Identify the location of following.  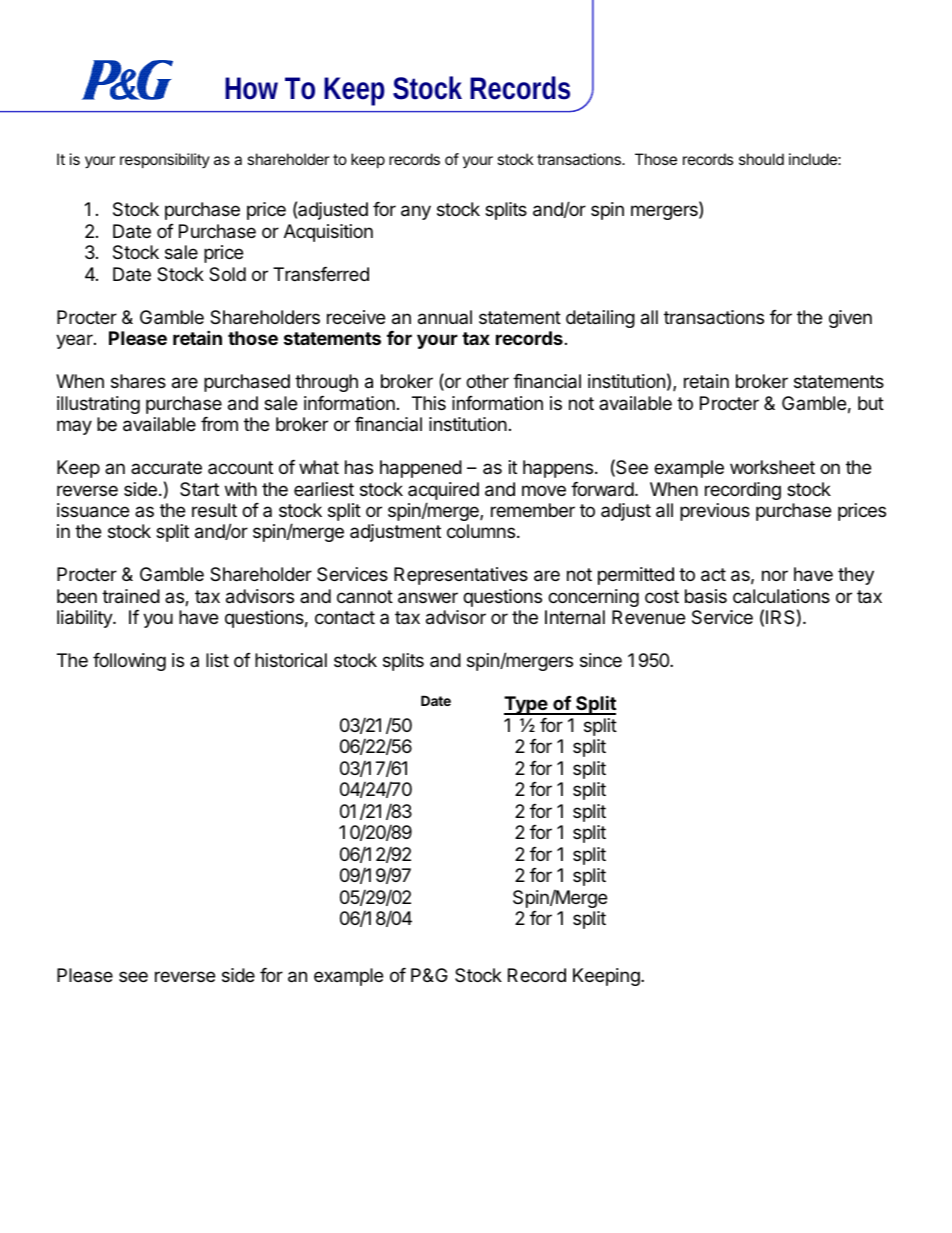
(129, 662).
